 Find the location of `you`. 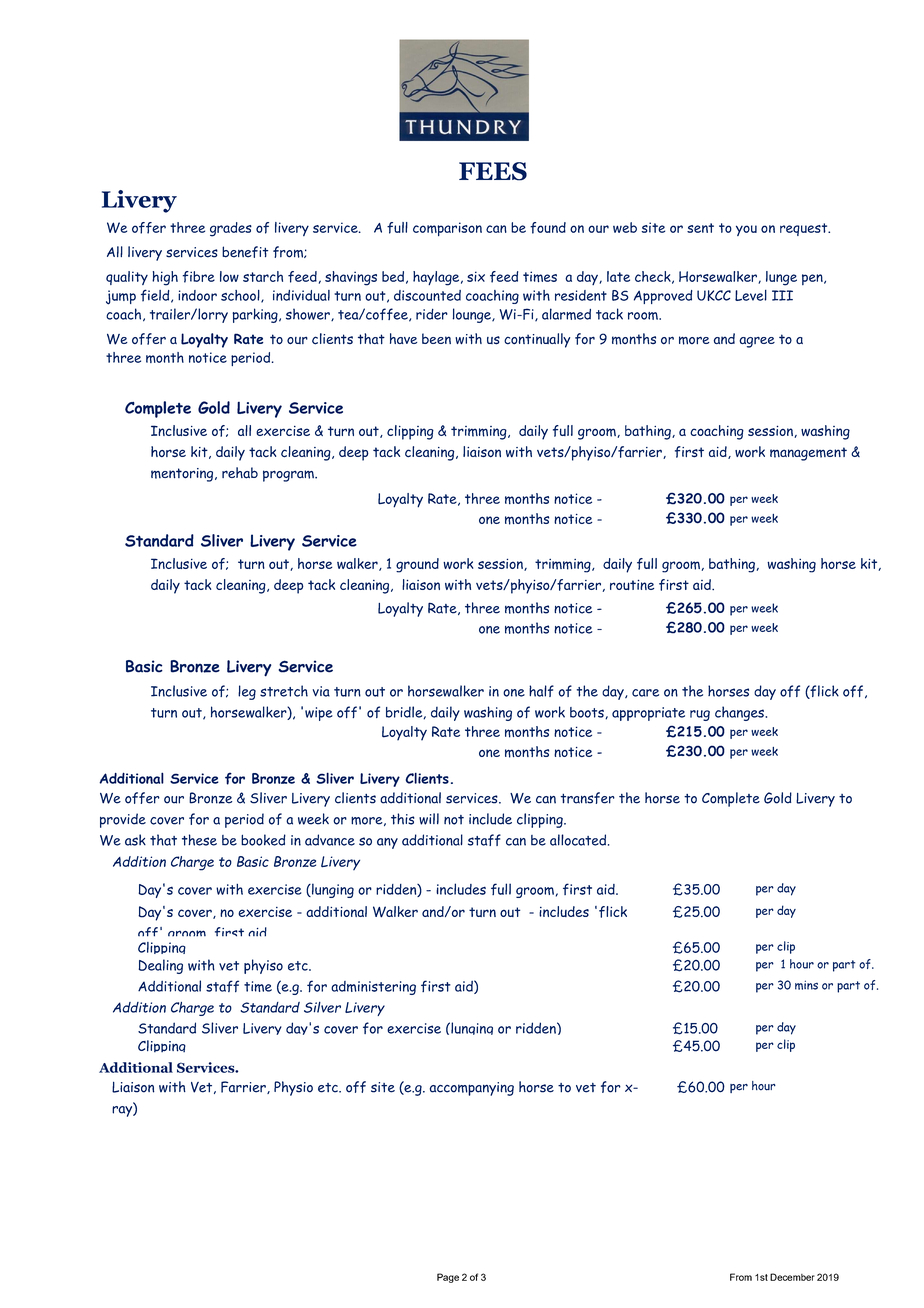

you is located at coordinates (746, 230).
